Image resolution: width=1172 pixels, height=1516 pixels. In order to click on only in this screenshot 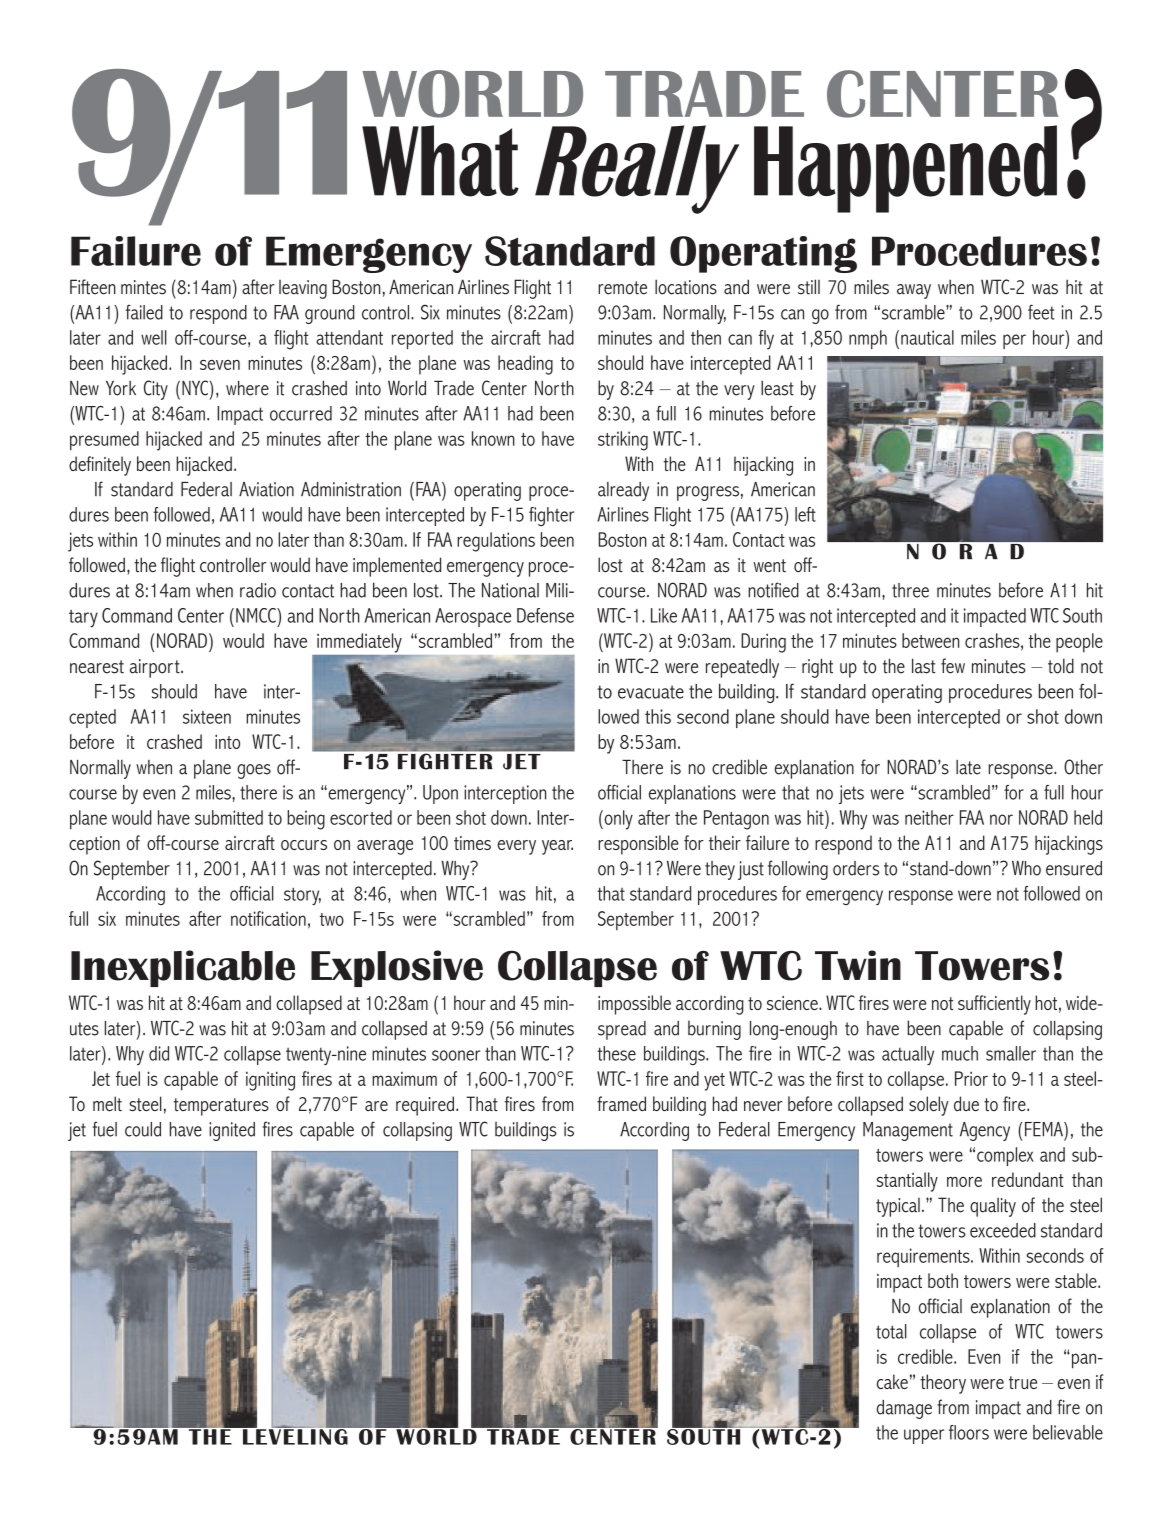, I will do `click(617, 820)`.
